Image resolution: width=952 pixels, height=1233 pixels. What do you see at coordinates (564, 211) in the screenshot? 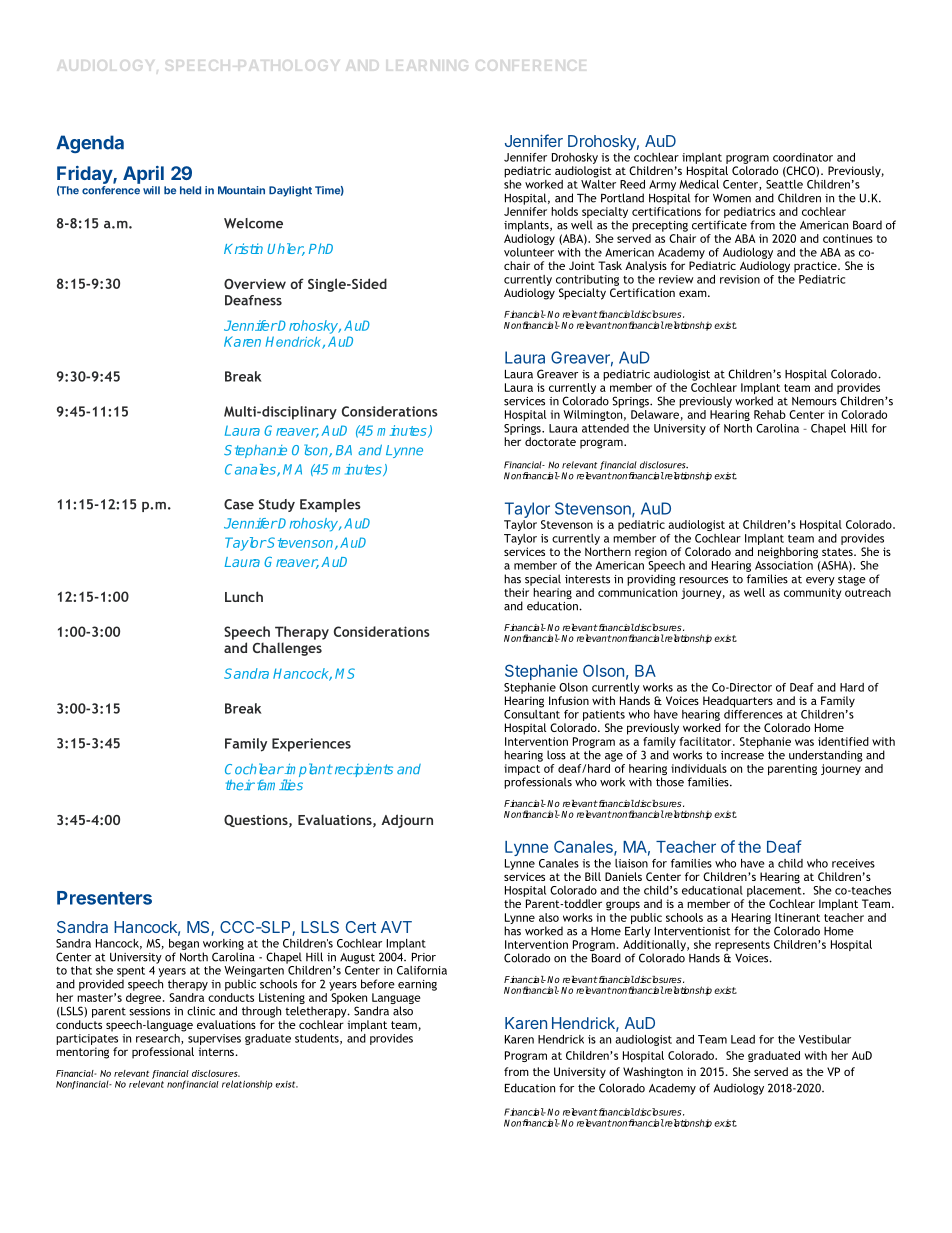
I see `holds` at bounding box center [564, 211].
